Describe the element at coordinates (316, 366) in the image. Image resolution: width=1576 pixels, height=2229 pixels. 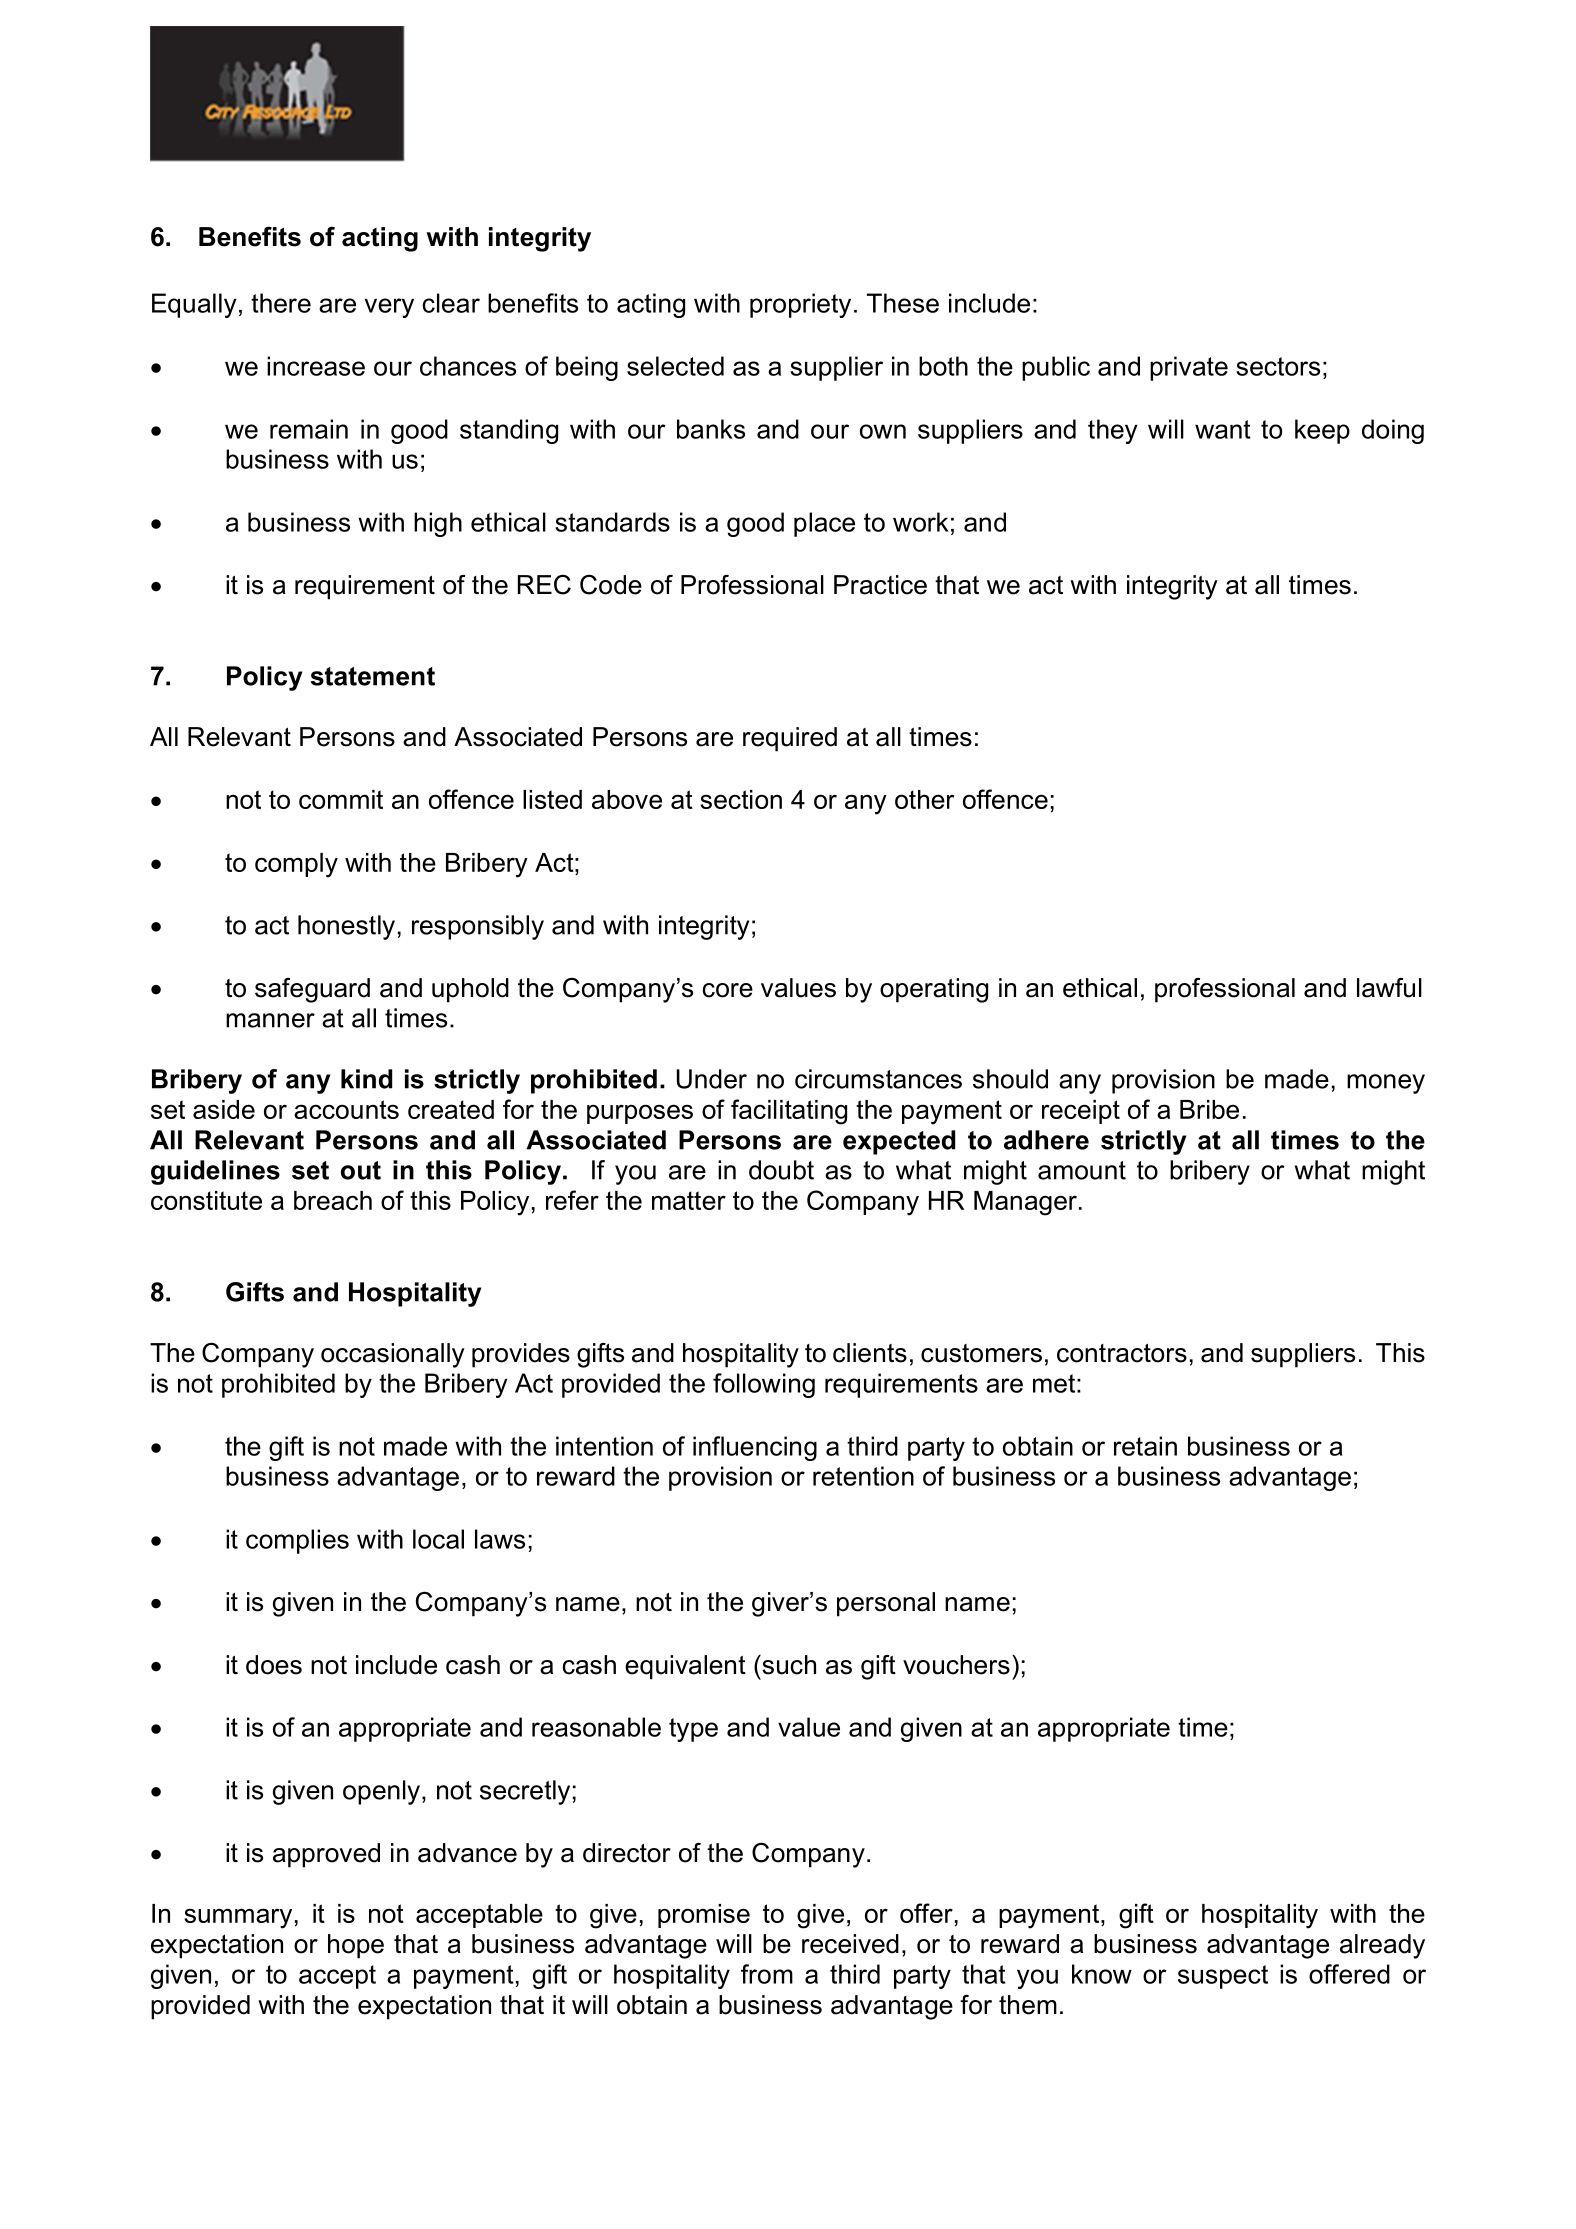
I see `increase` at that location.
